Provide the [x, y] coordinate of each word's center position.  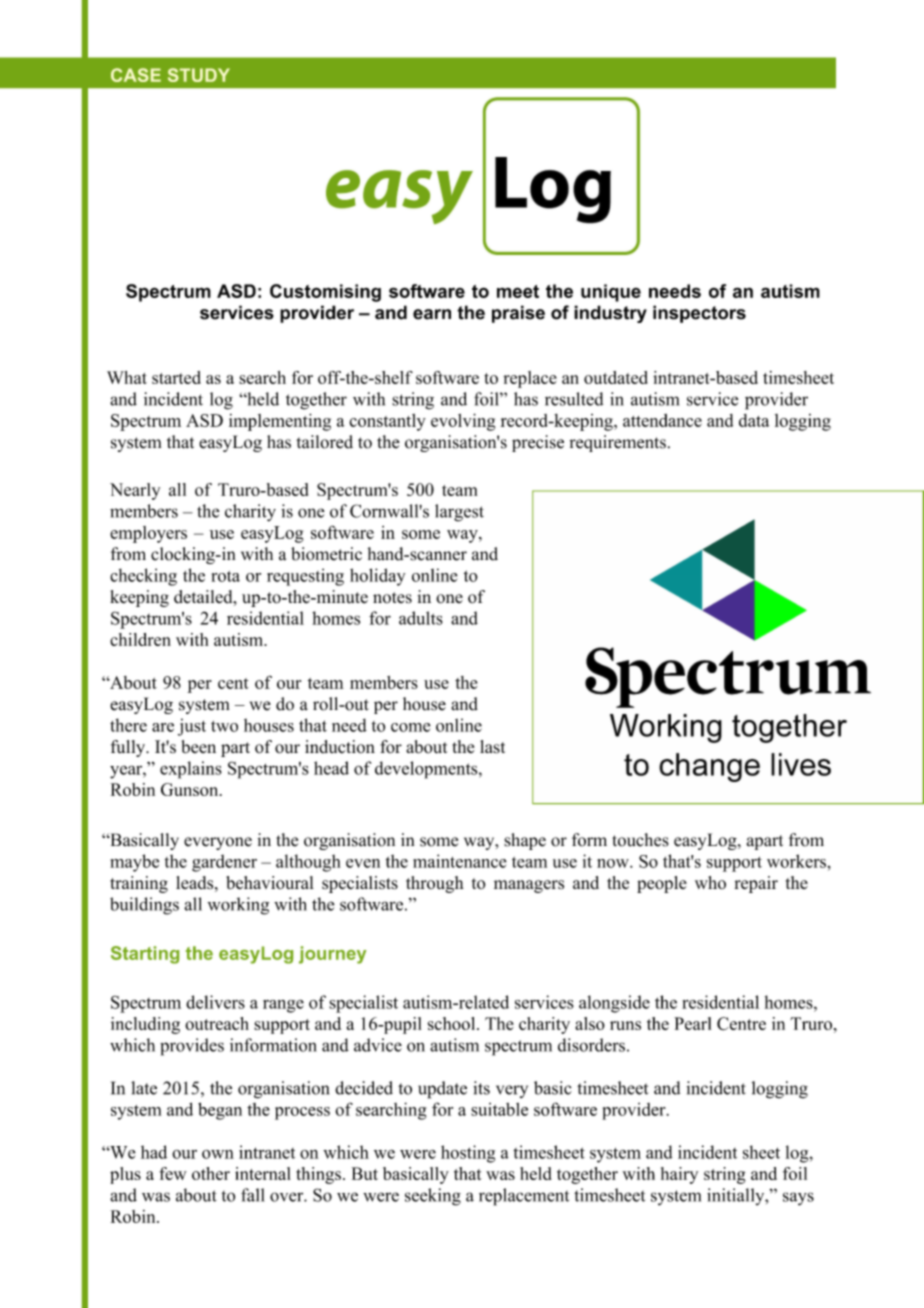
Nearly [135, 491]
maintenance [460, 861]
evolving [463, 422]
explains [191, 770]
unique [611, 293]
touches [641, 840]
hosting [468, 1154]
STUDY [199, 75]
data [754, 420]
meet [518, 291]
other [211, 1173]
